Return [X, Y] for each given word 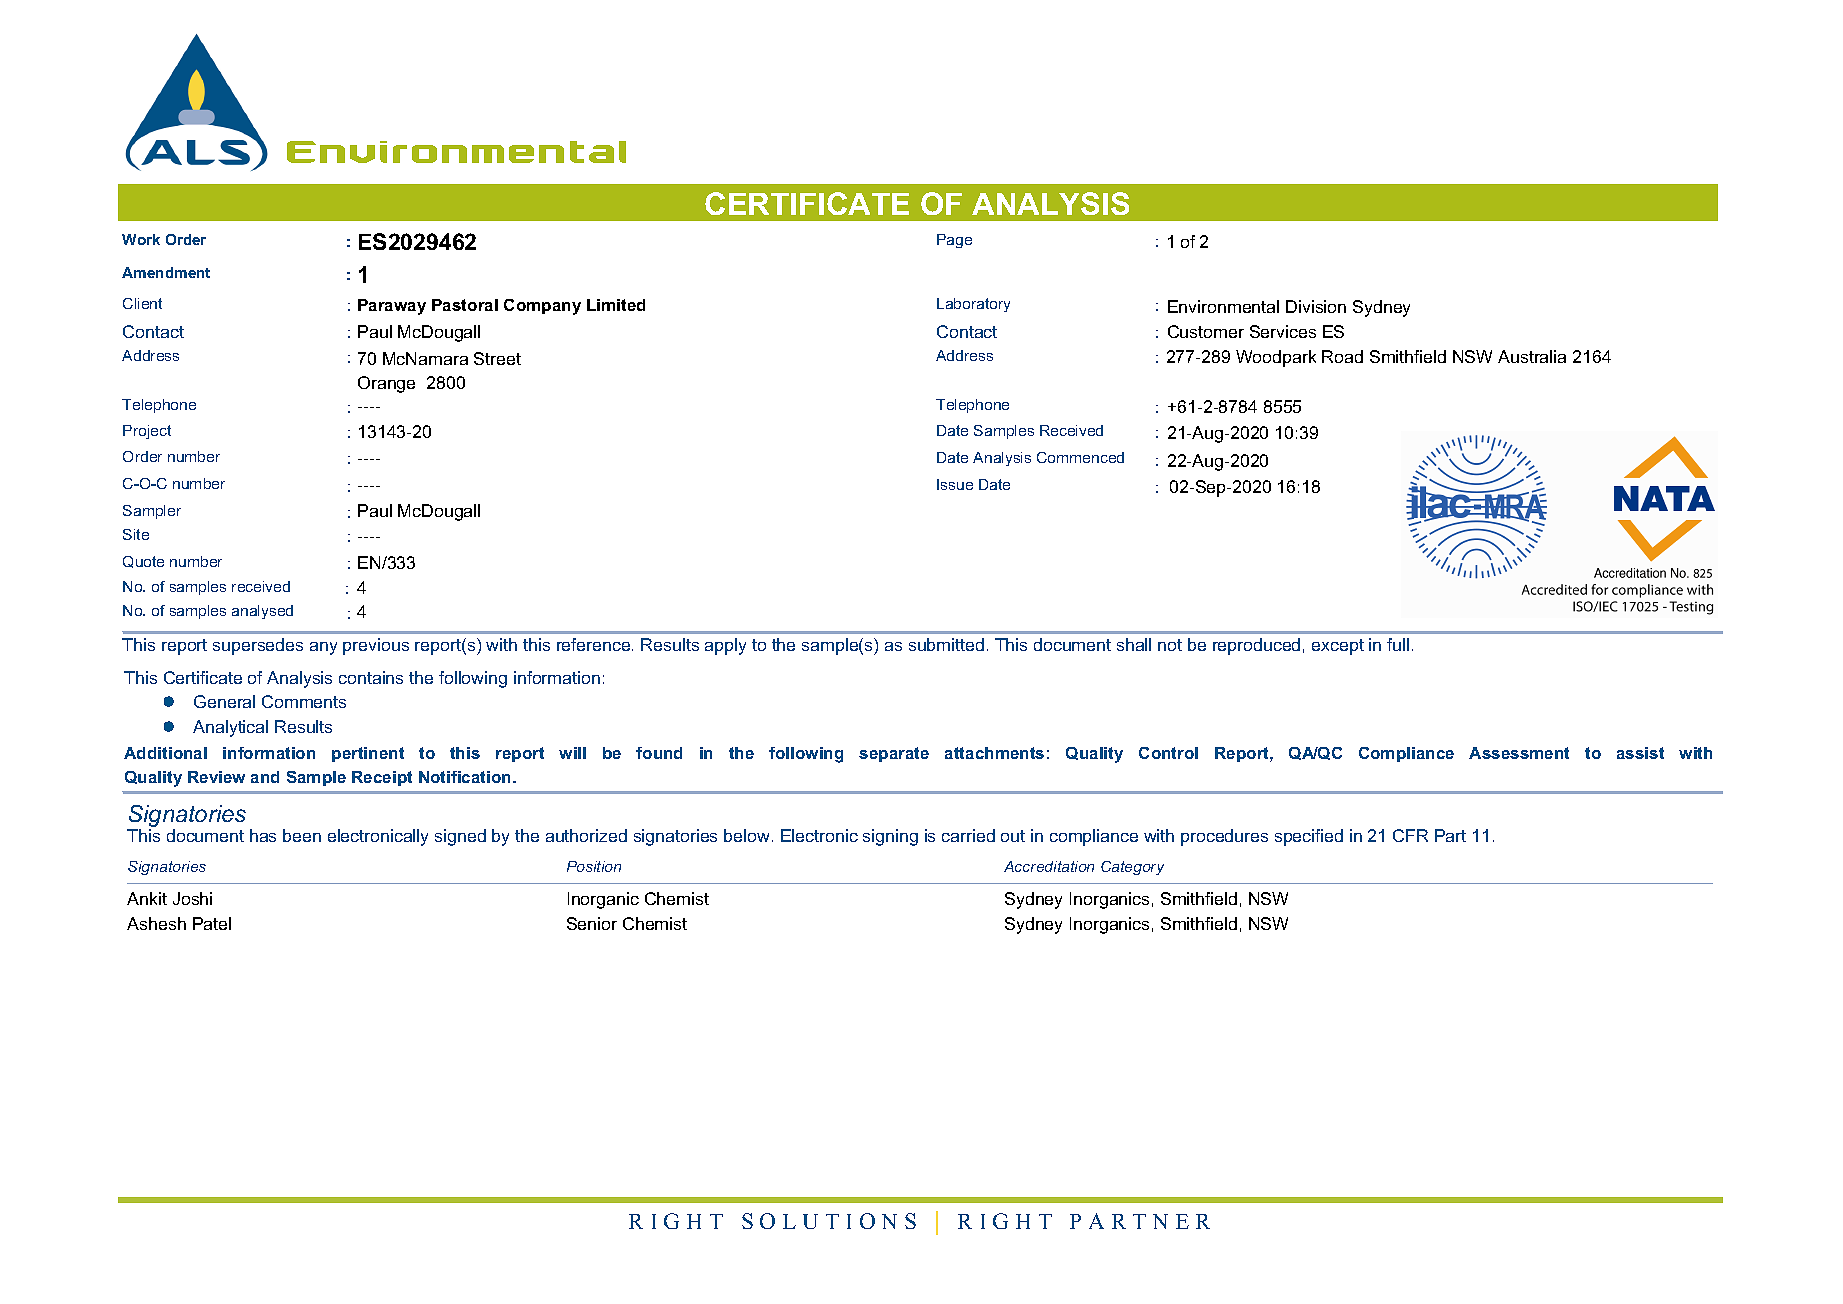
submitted [946, 644]
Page [954, 241]
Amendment [166, 272]
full [1398, 644]
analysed [262, 612]
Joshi [192, 898]
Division [1316, 306]
